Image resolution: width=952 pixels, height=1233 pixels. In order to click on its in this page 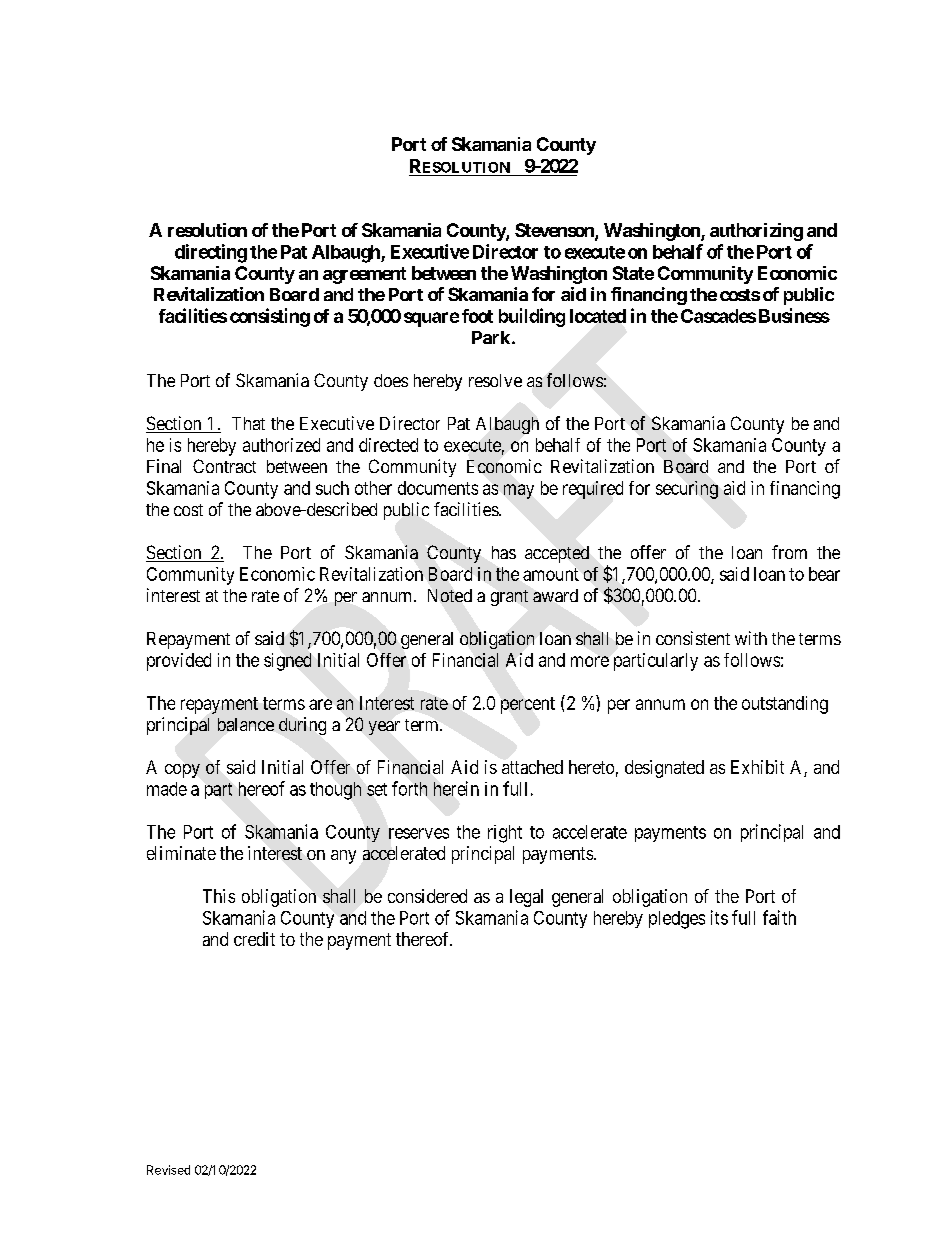, I will do `click(719, 917)`.
